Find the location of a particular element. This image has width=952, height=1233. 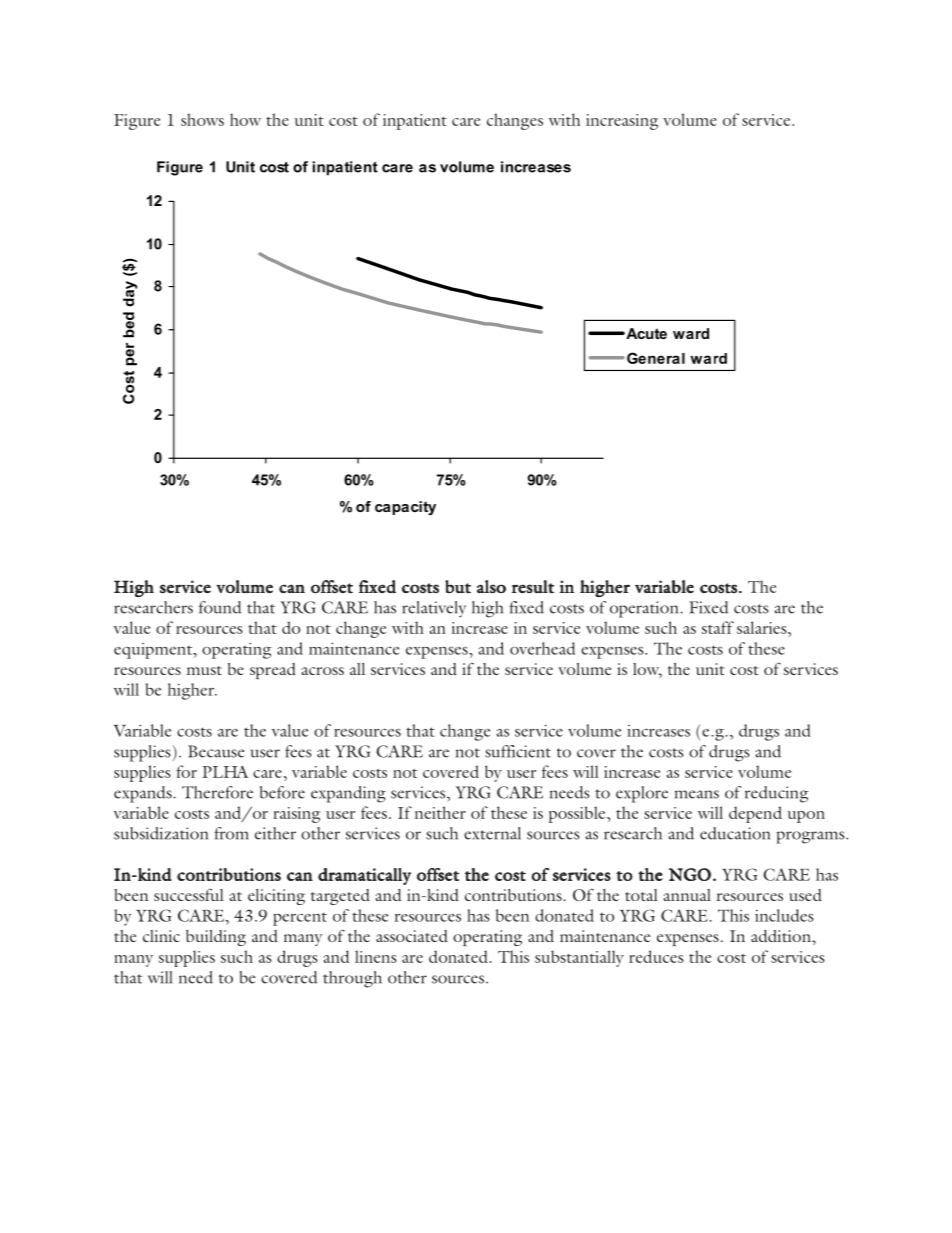

staff is located at coordinates (718, 627).
